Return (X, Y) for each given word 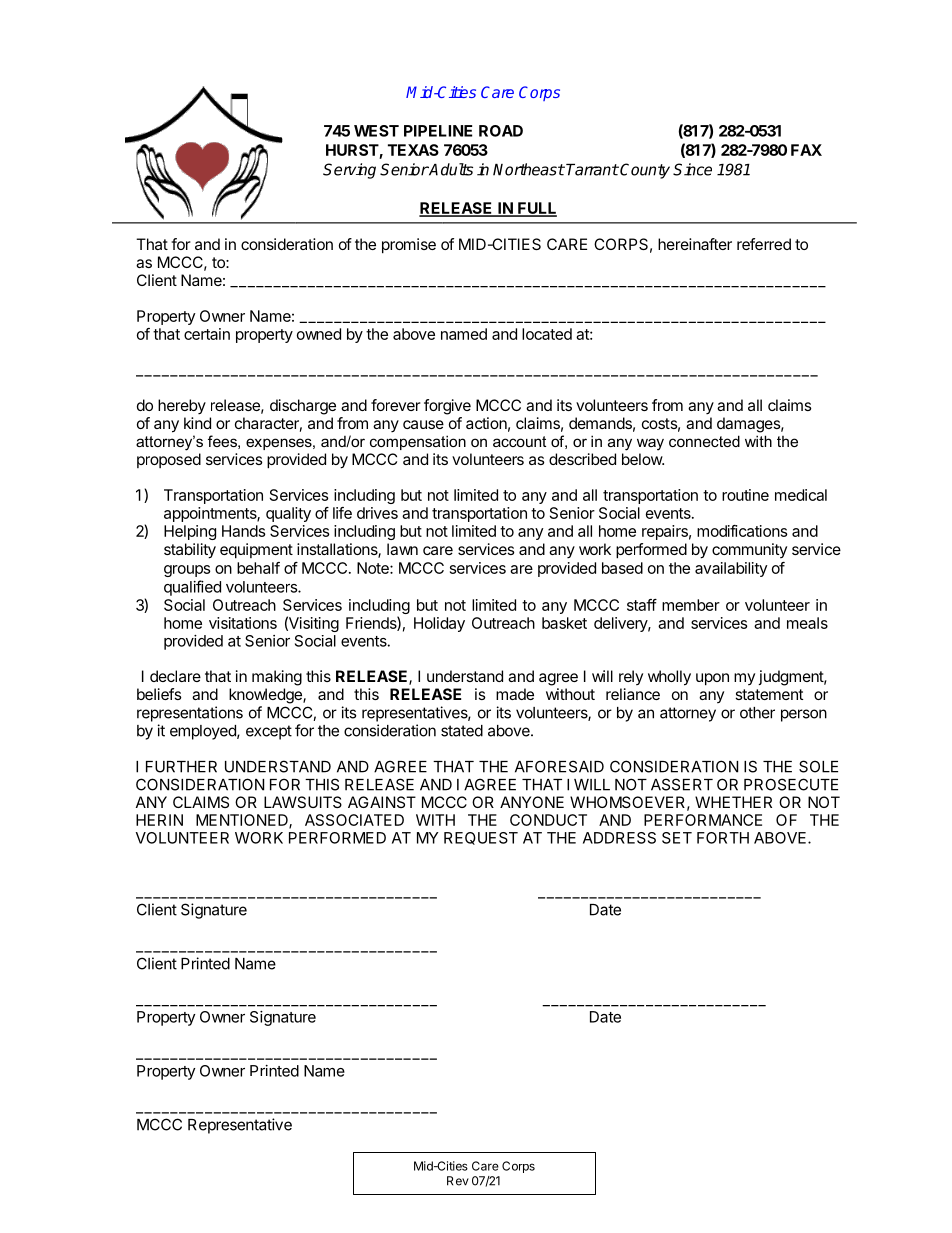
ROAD (501, 131)
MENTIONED (243, 821)
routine (745, 495)
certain (207, 334)
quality (288, 514)
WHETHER (733, 802)
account (519, 441)
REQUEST (481, 838)
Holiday (439, 624)
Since (692, 169)
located (547, 334)
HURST (353, 151)
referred (764, 244)
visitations (243, 623)
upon (712, 679)
